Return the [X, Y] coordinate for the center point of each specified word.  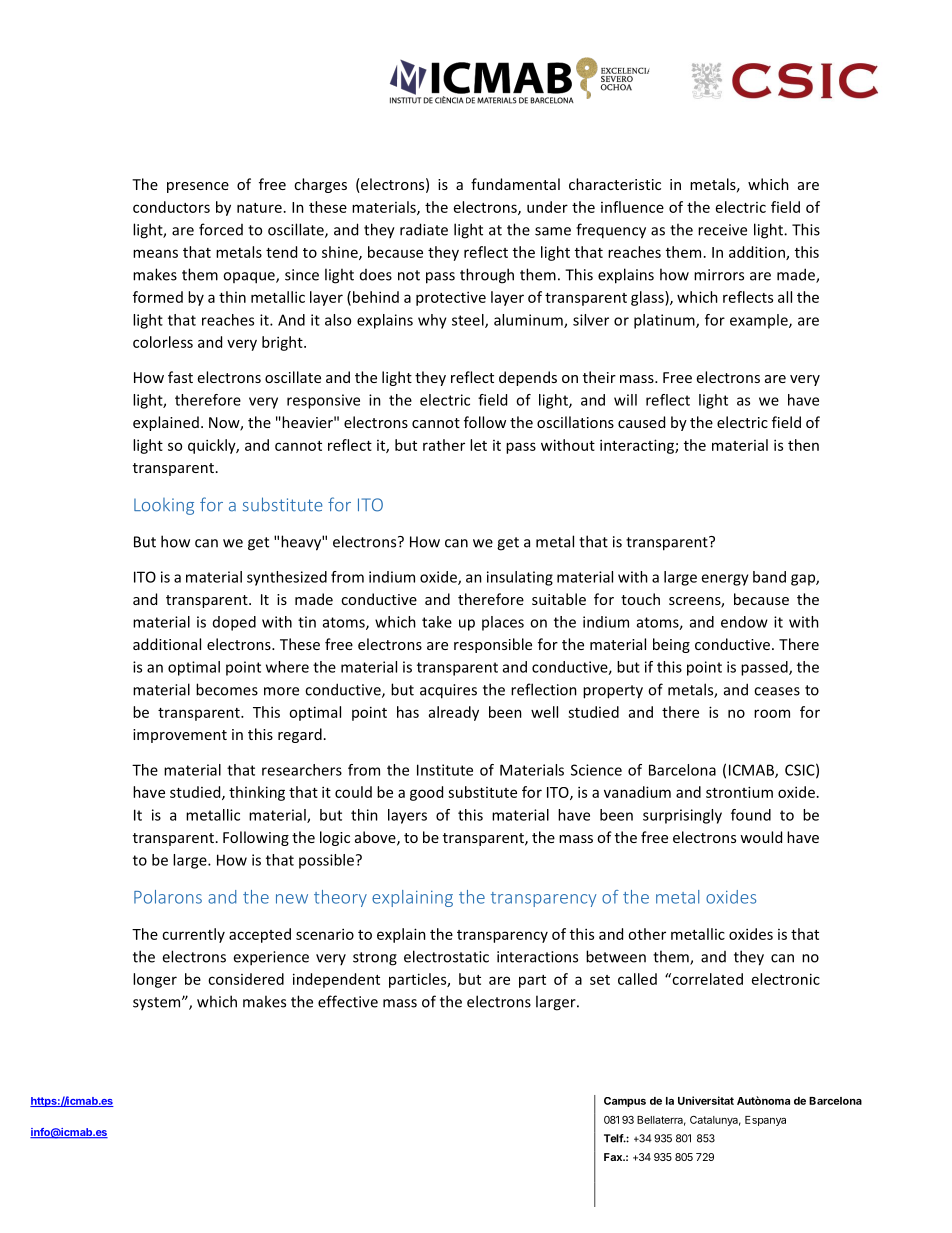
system [158, 1004]
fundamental [515, 184]
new [292, 899]
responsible [493, 645]
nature [259, 208]
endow [744, 622]
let [478, 445]
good [426, 793]
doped [234, 623]
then [803, 445]
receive [722, 230]
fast [180, 377]
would [761, 837]
